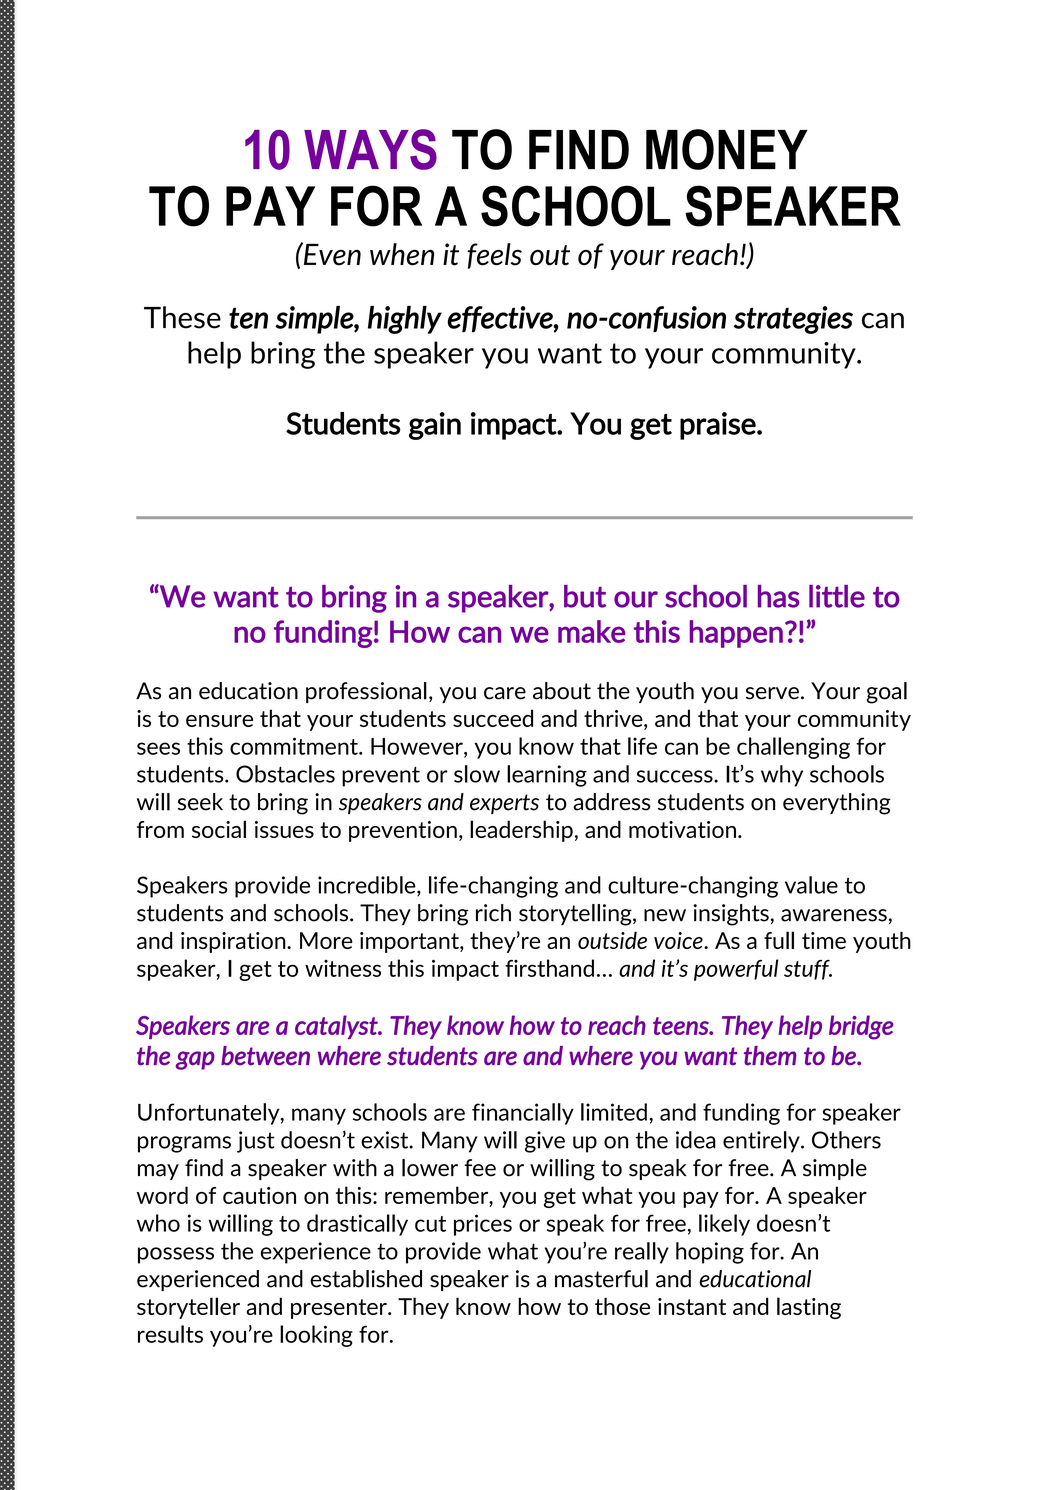  What do you see at coordinates (779, 596) in the image?
I see `has` at bounding box center [779, 596].
